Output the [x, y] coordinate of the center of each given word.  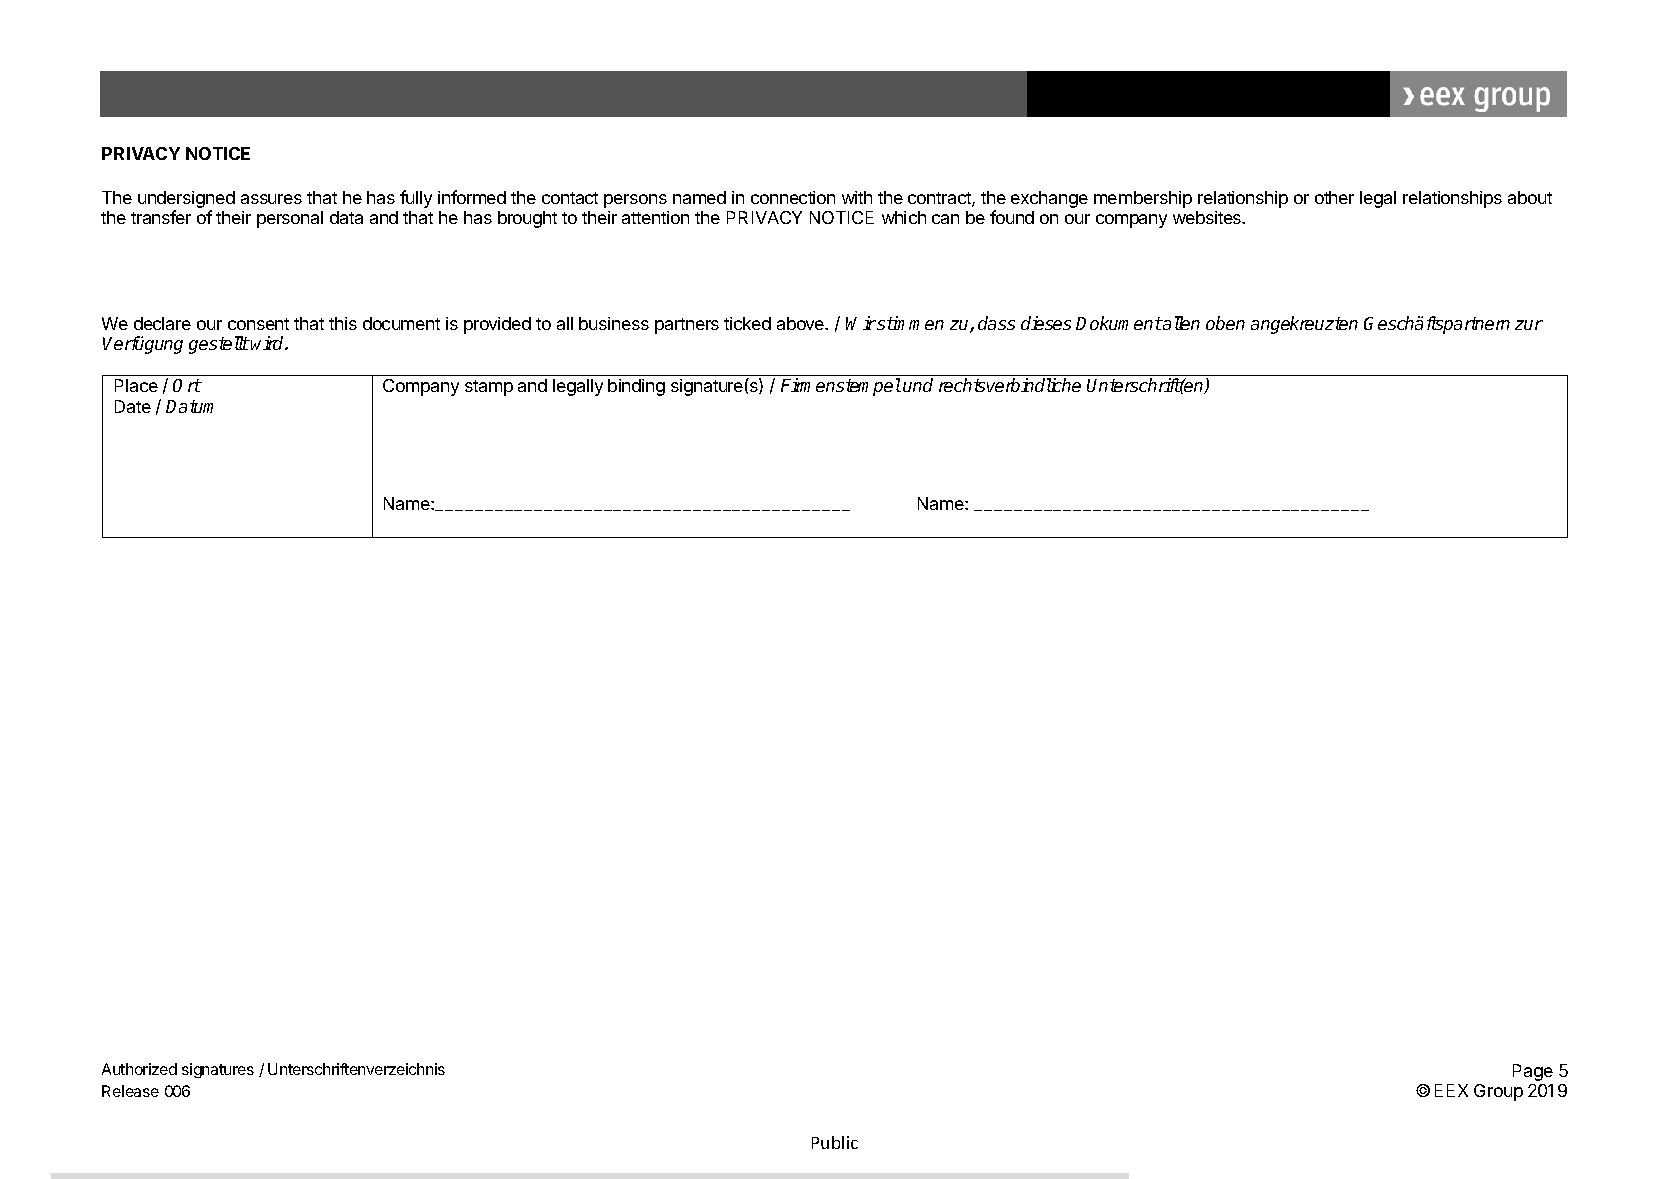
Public [835, 1142]
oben [1225, 323]
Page [1533, 1072]
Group [1498, 1092]
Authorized [139, 1069]
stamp [489, 388]
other [1334, 197]
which [904, 217]
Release [130, 1091]
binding [636, 387]
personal [290, 219]
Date [133, 406]
